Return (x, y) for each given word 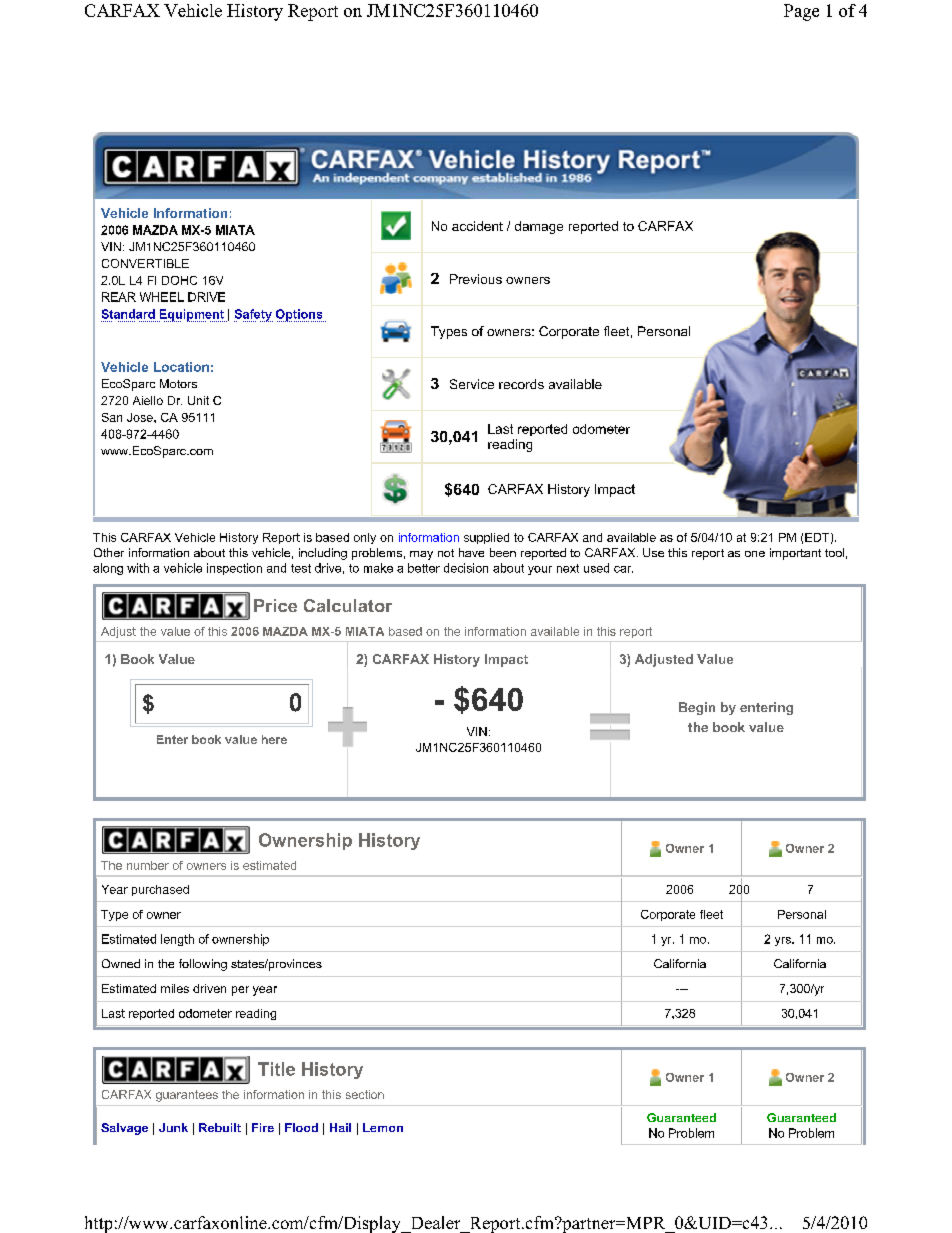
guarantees (187, 1096)
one (755, 554)
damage (539, 227)
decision (466, 568)
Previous (476, 279)
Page (801, 12)
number (148, 865)
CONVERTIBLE (145, 263)
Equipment (191, 315)
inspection (234, 569)
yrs (784, 941)
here (274, 739)
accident (477, 226)
